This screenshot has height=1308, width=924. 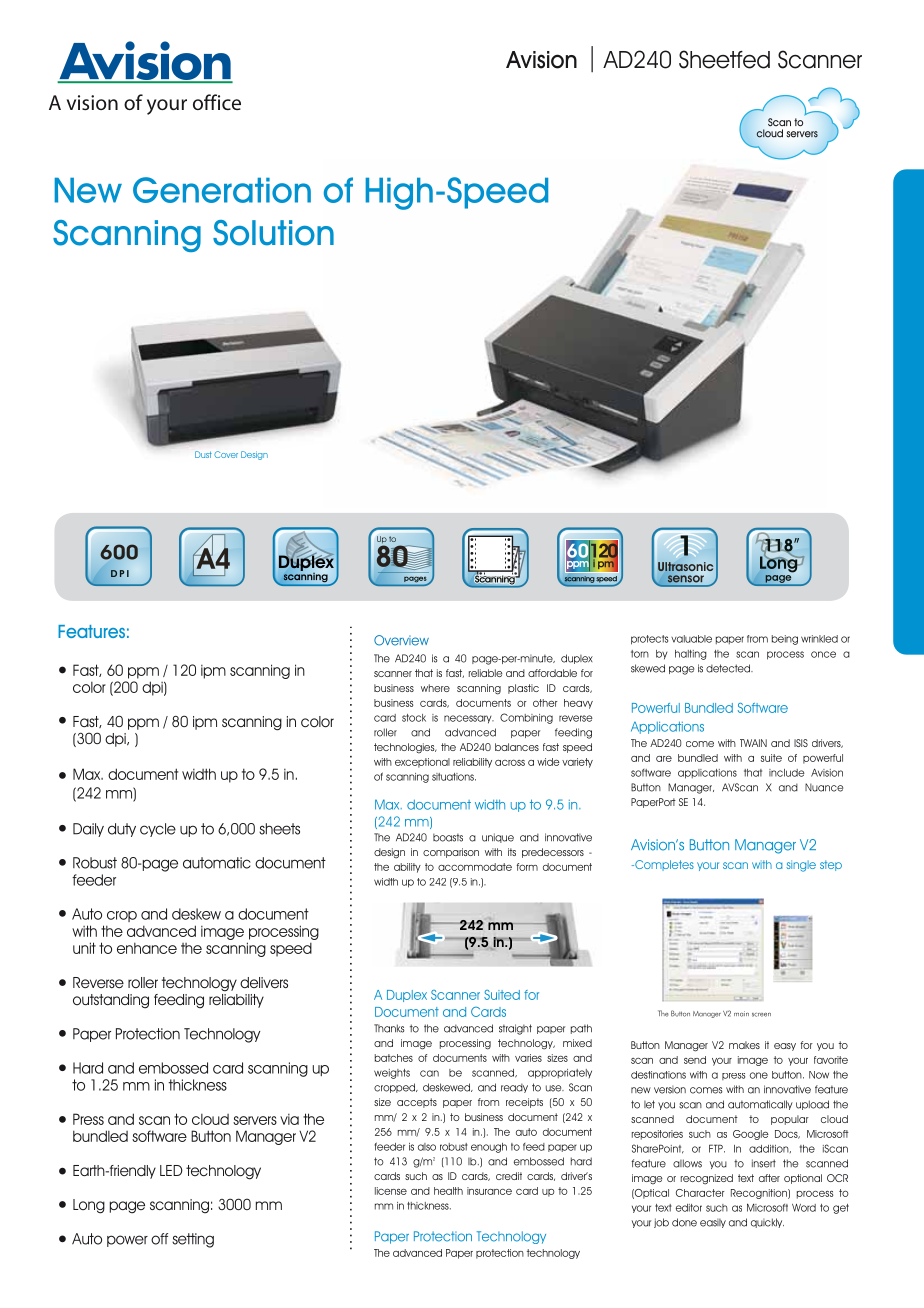 What do you see at coordinates (760, 1194) in the screenshot?
I see `Recognition` at bounding box center [760, 1194].
